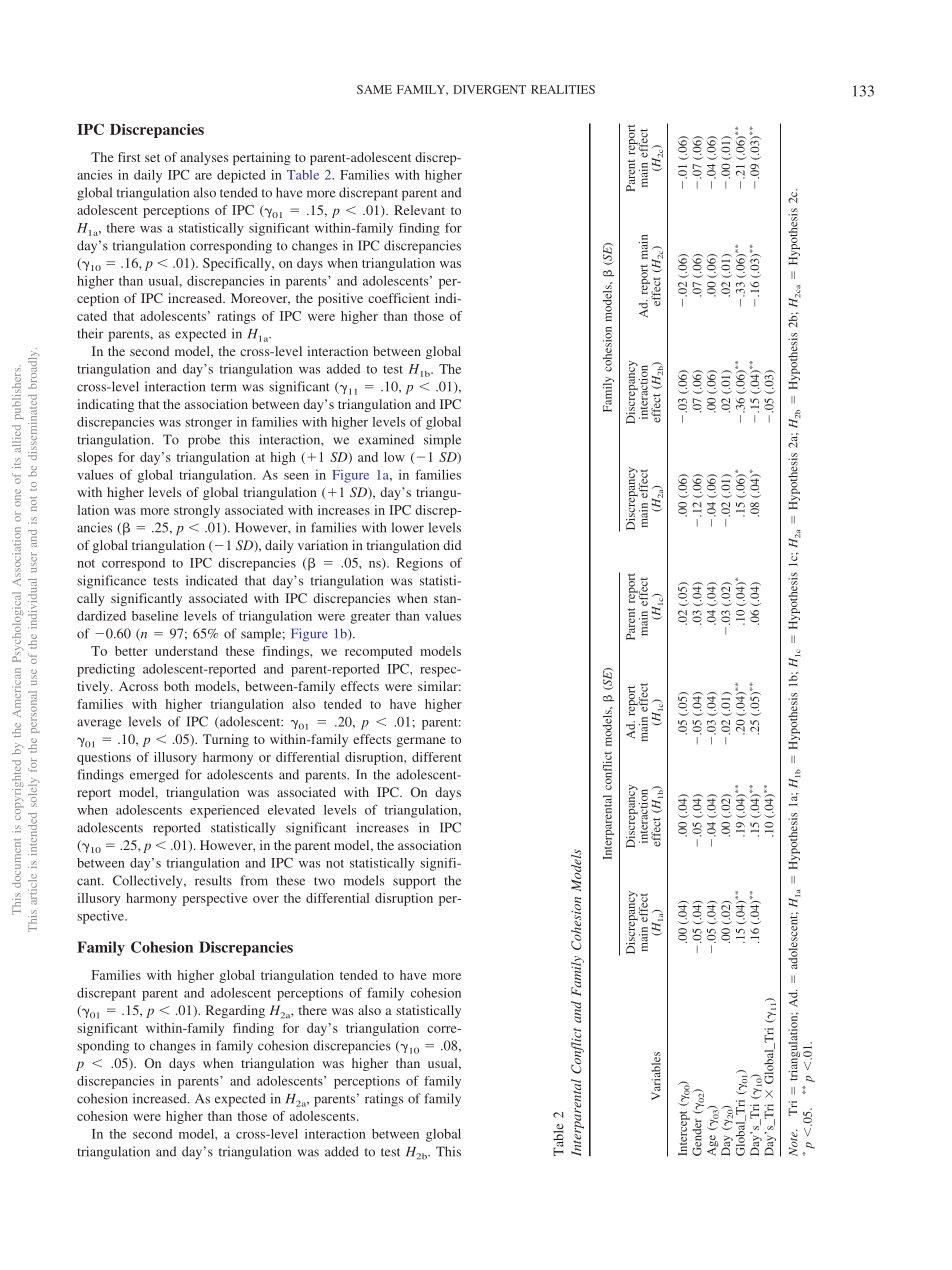  I want to click on support, so click(414, 883).
